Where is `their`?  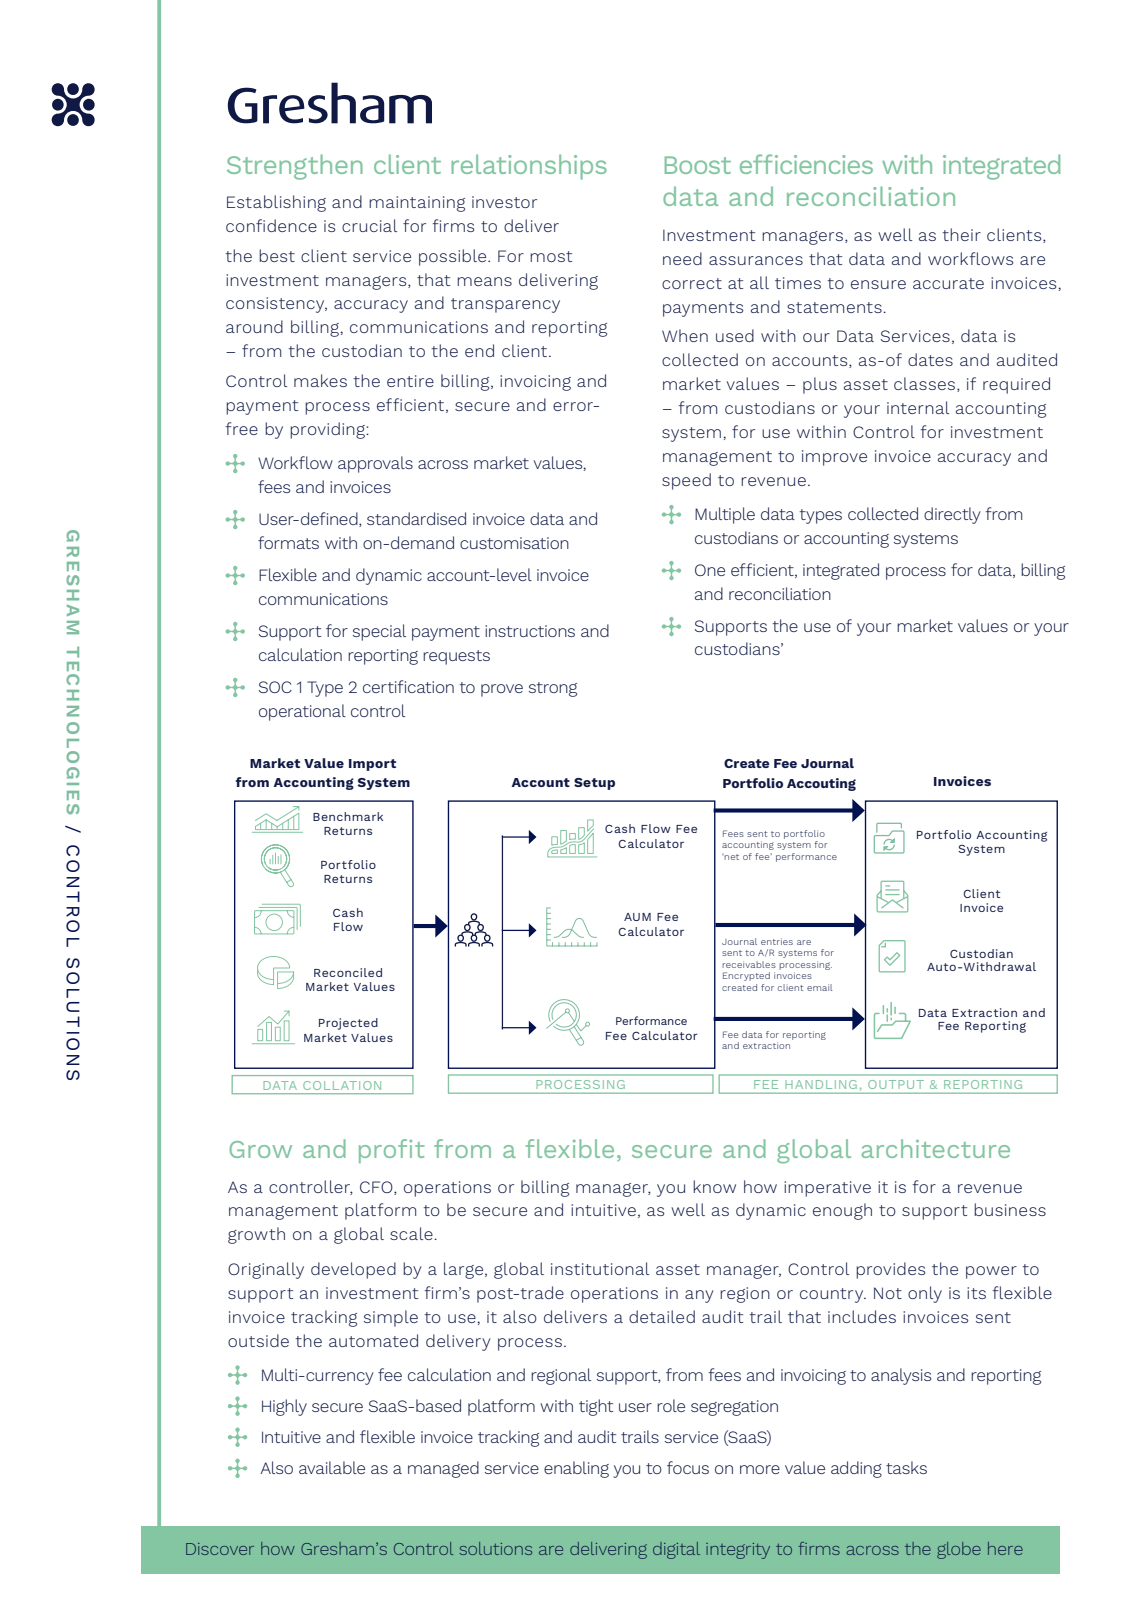 their is located at coordinates (961, 234).
